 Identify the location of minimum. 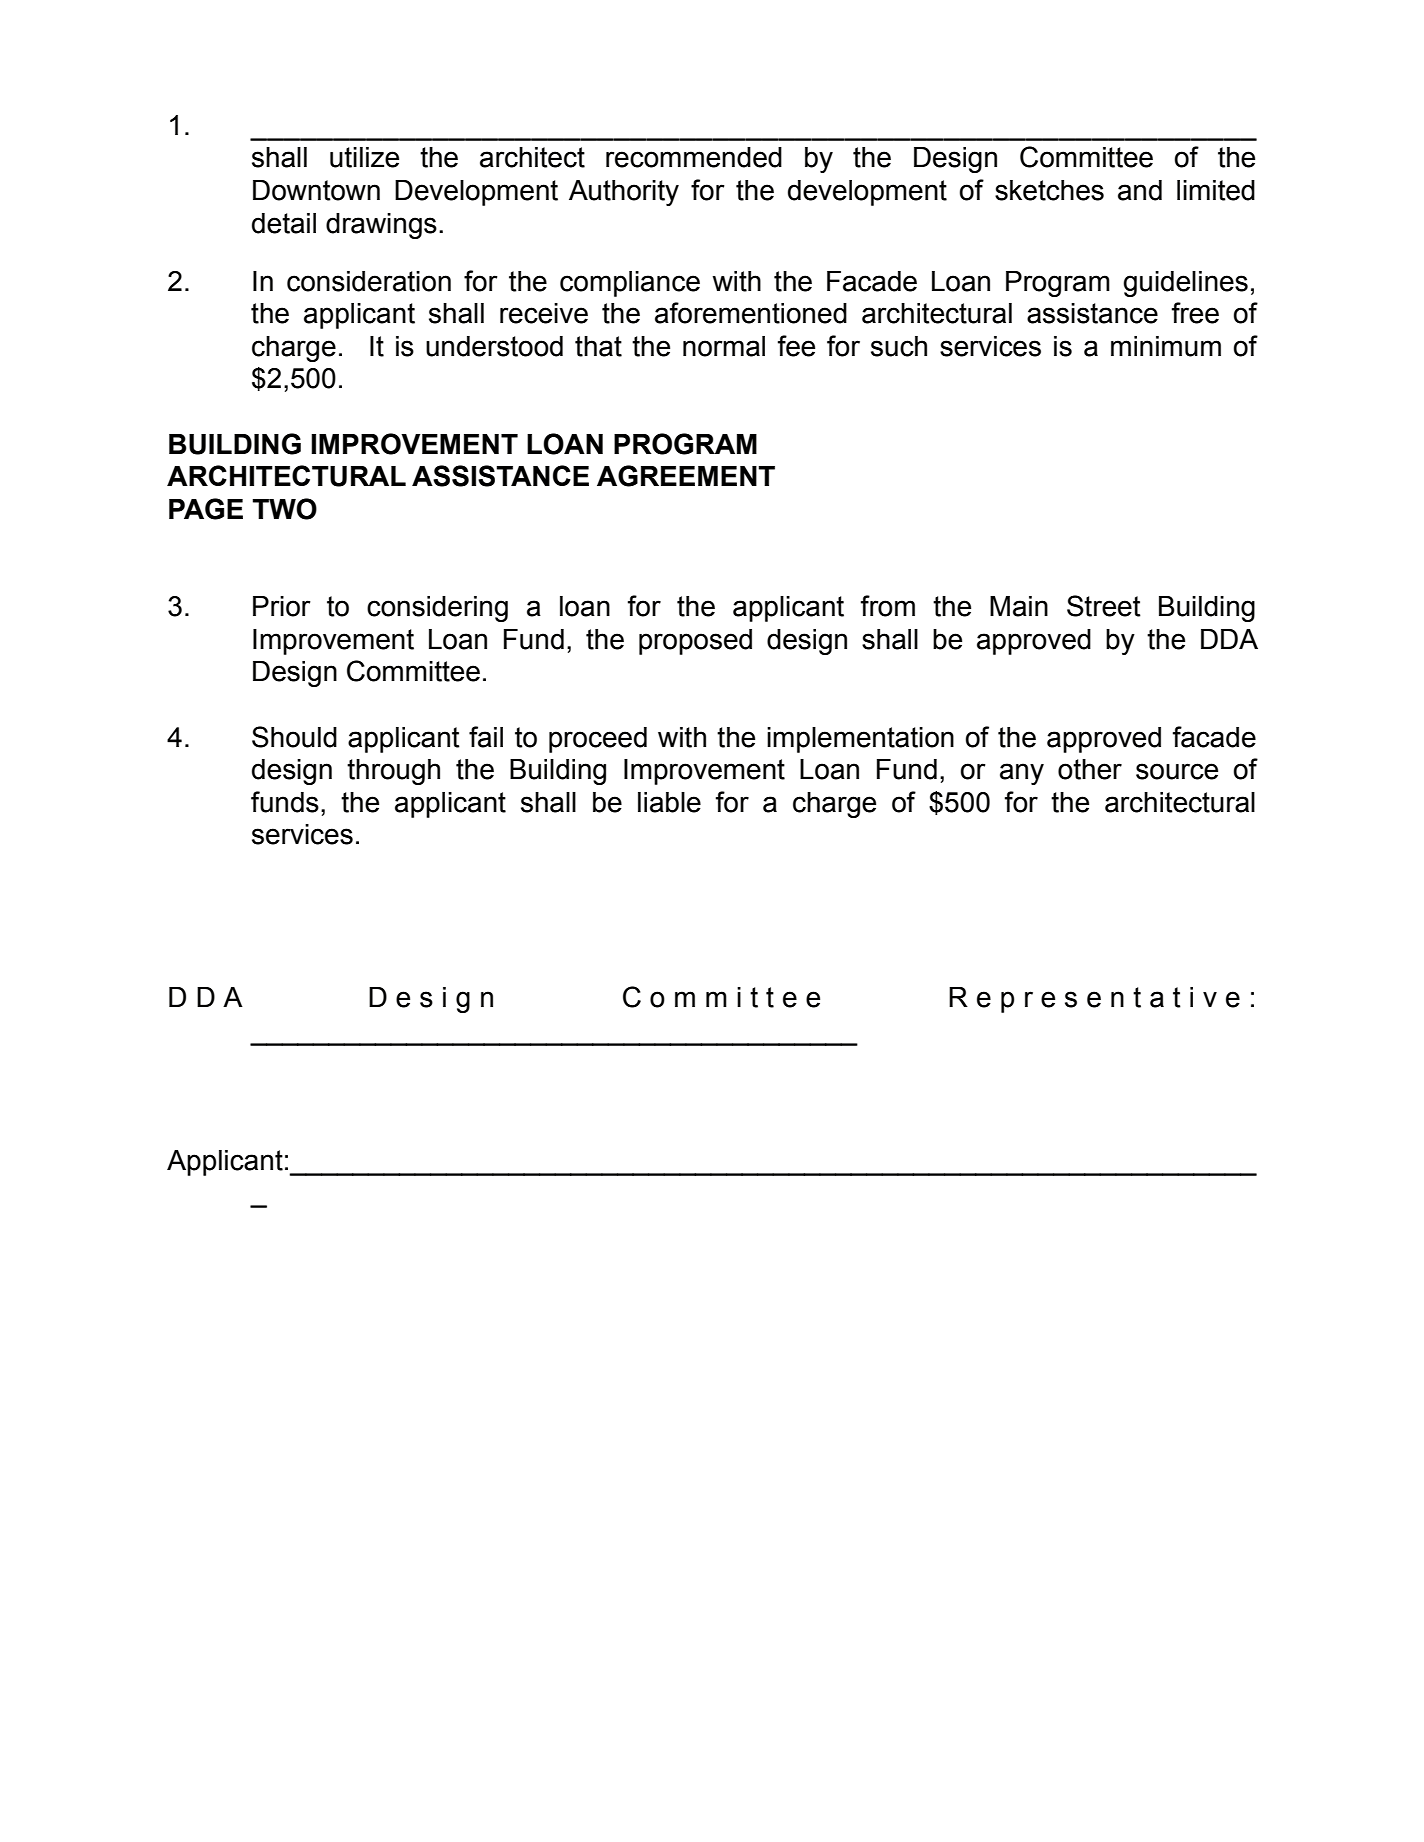
(1166, 346).
